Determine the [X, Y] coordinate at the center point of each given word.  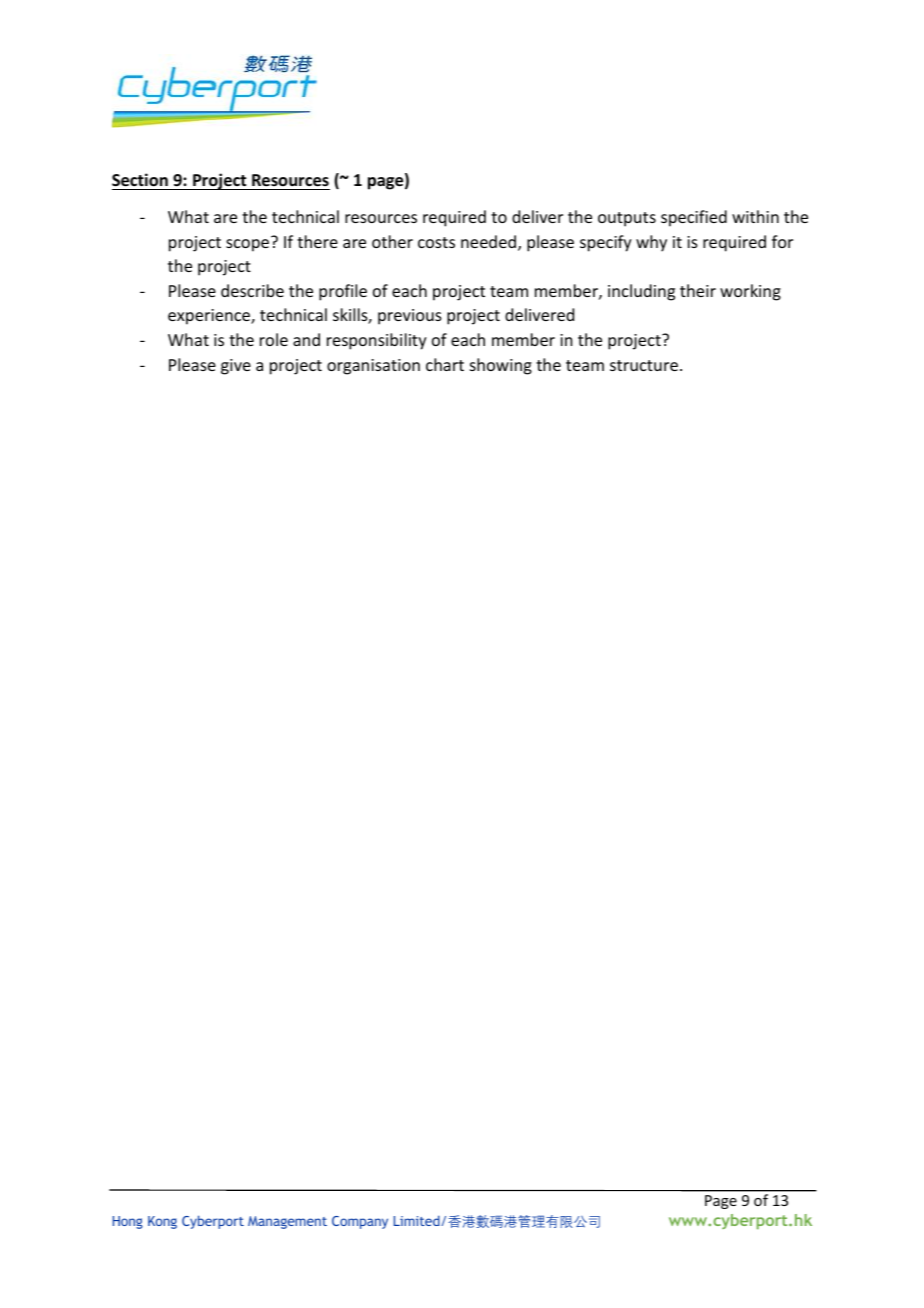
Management [287, 1222]
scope [249, 244]
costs [436, 242]
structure [644, 365]
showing [501, 366]
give [236, 367]
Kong [162, 1222]
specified [694, 218]
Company [360, 1222]
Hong [128, 1222]
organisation [373, 367]
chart [445, 364]
